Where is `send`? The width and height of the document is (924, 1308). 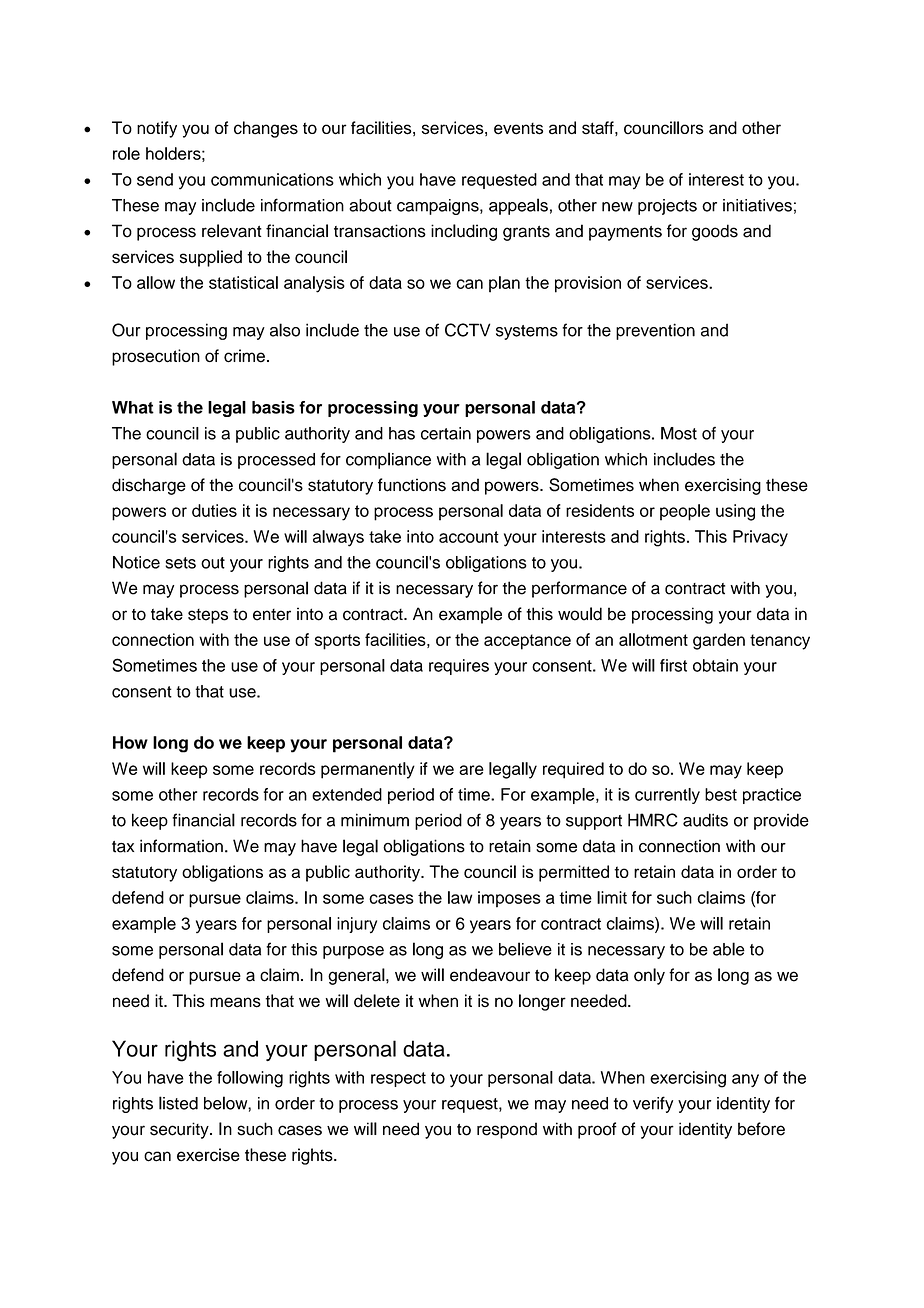 send is located at coordinates (155, 179).
